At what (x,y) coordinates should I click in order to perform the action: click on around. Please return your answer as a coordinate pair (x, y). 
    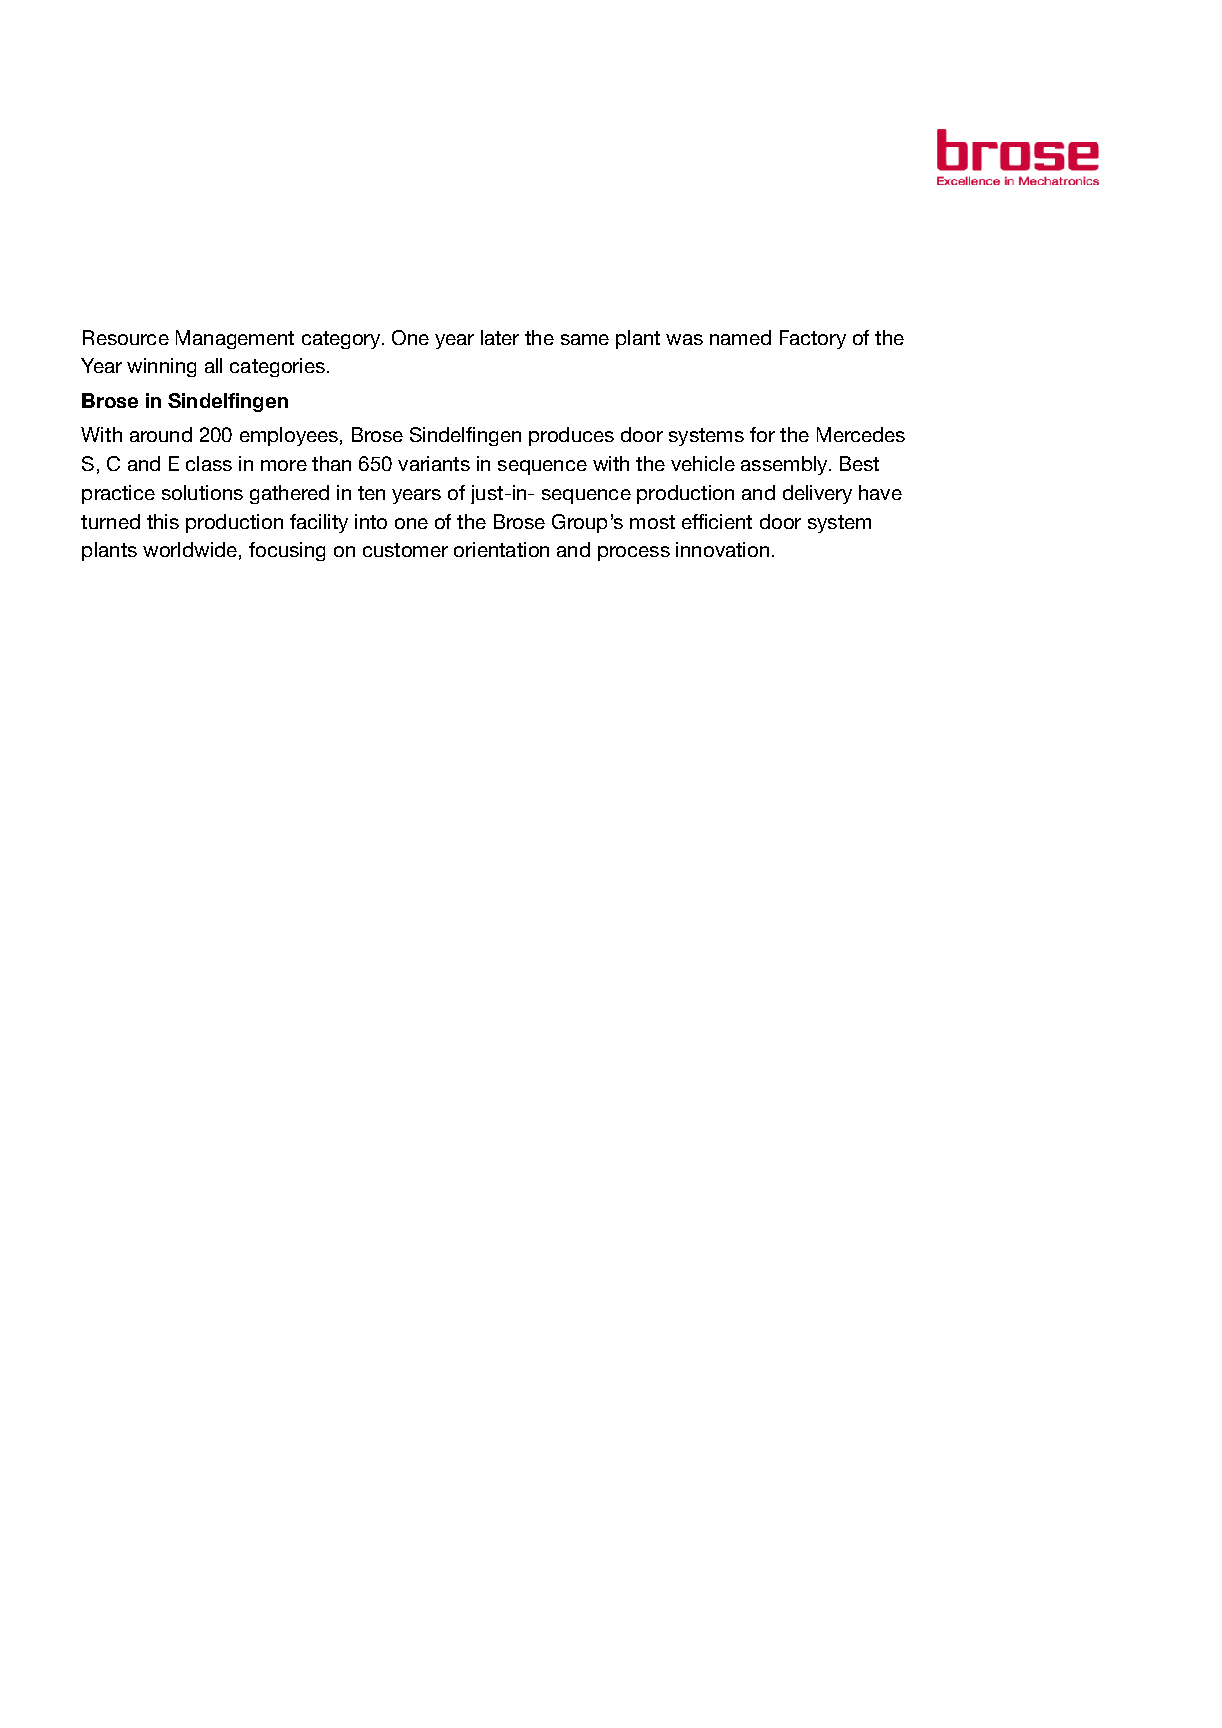
    Looking at the image, I should click on (161, 434).
